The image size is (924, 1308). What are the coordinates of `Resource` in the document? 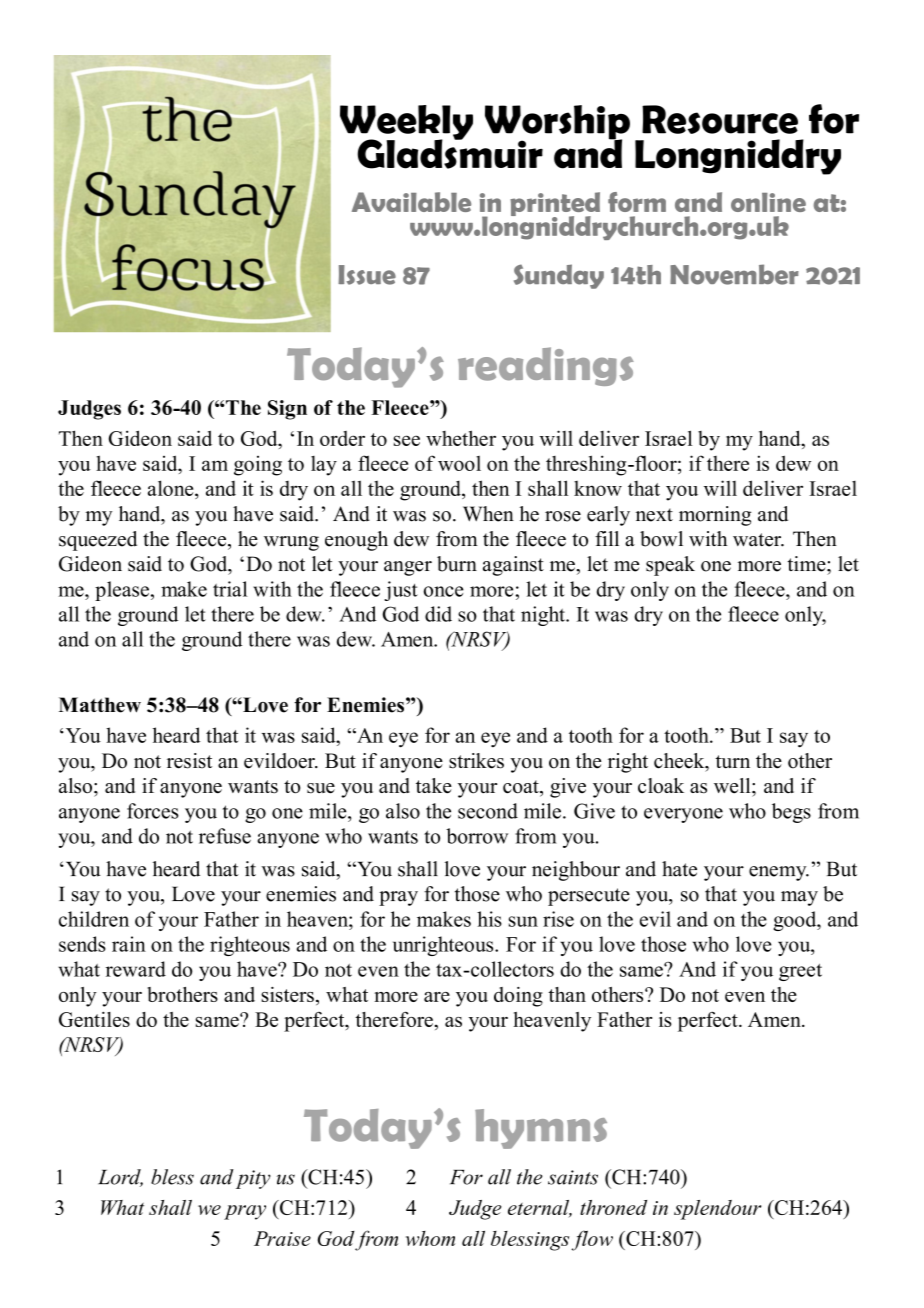 It's located at (720, 119).
